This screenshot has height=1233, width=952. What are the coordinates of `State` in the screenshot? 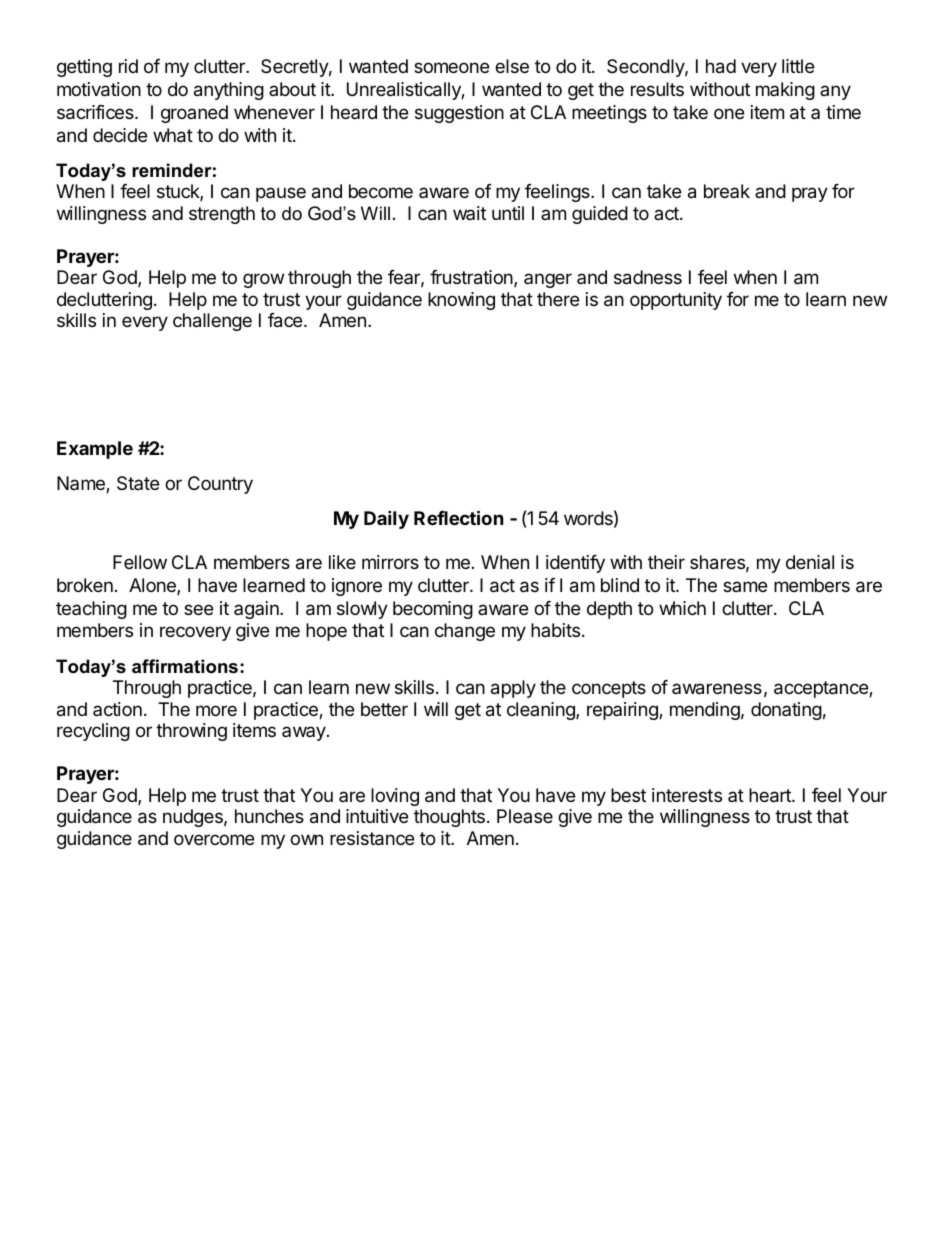 It's located at (138, 483).
